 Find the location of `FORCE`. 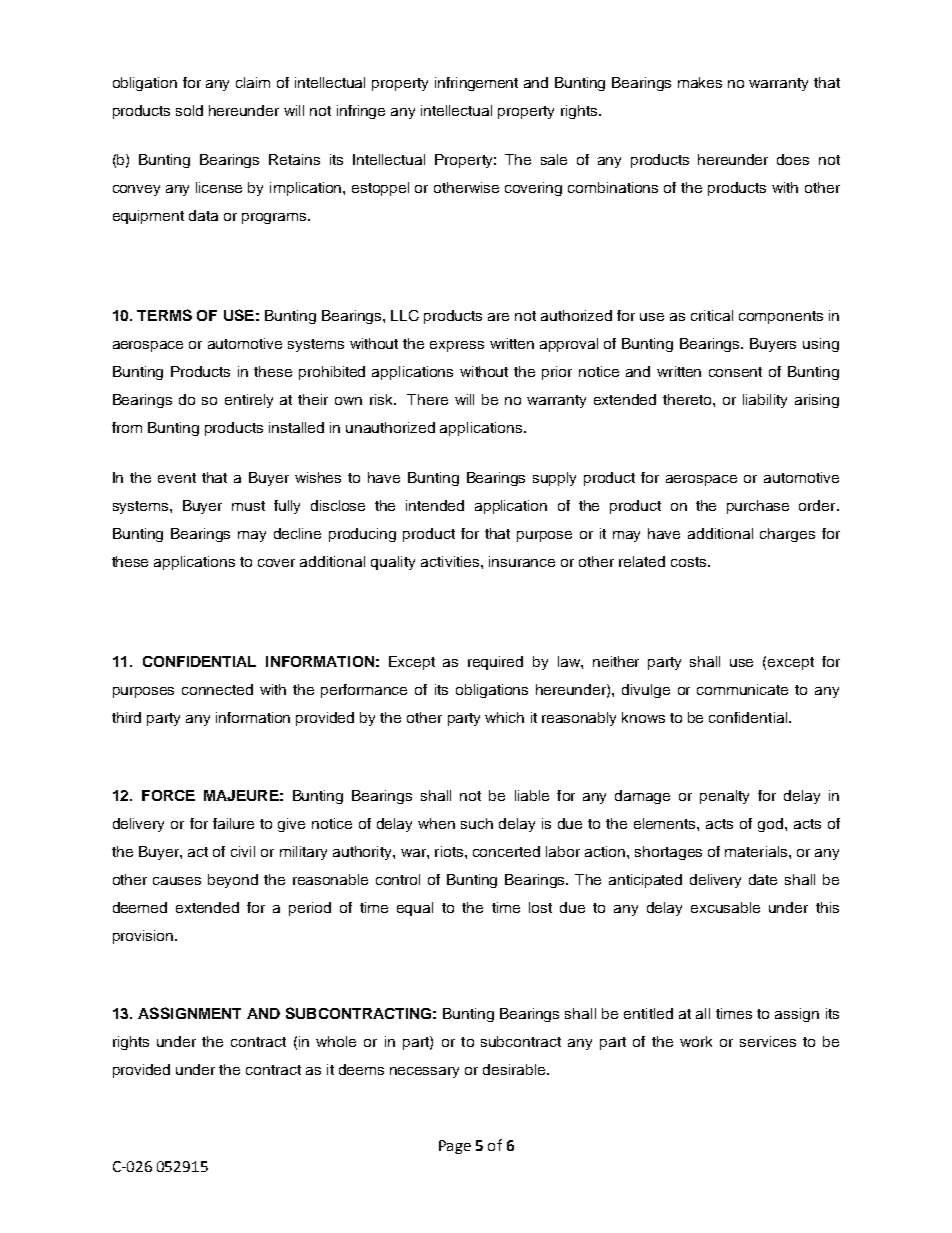

FORCE is located at coordinates (168, 795).
